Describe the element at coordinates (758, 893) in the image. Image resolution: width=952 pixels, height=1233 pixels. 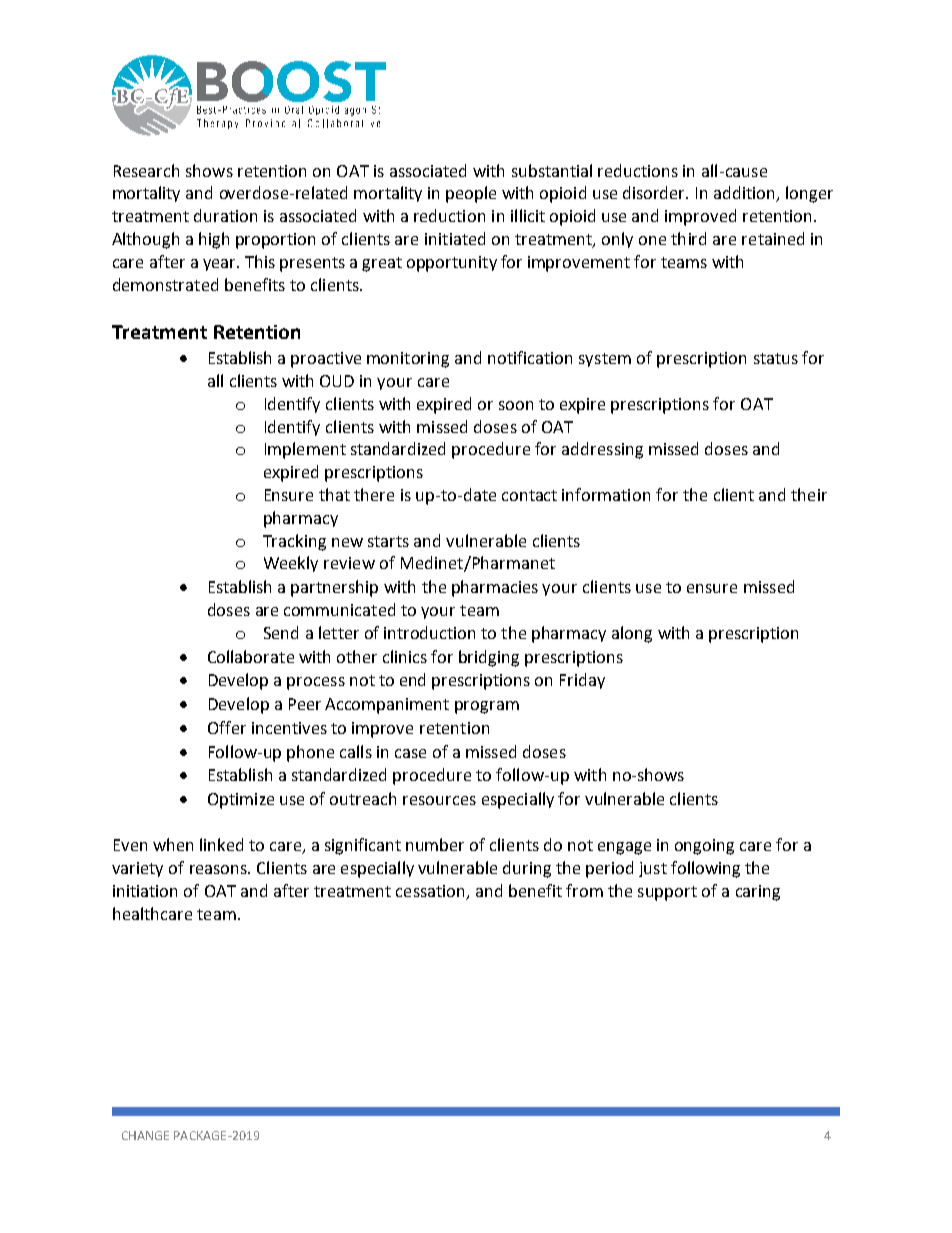
I see `caring` at that location.
